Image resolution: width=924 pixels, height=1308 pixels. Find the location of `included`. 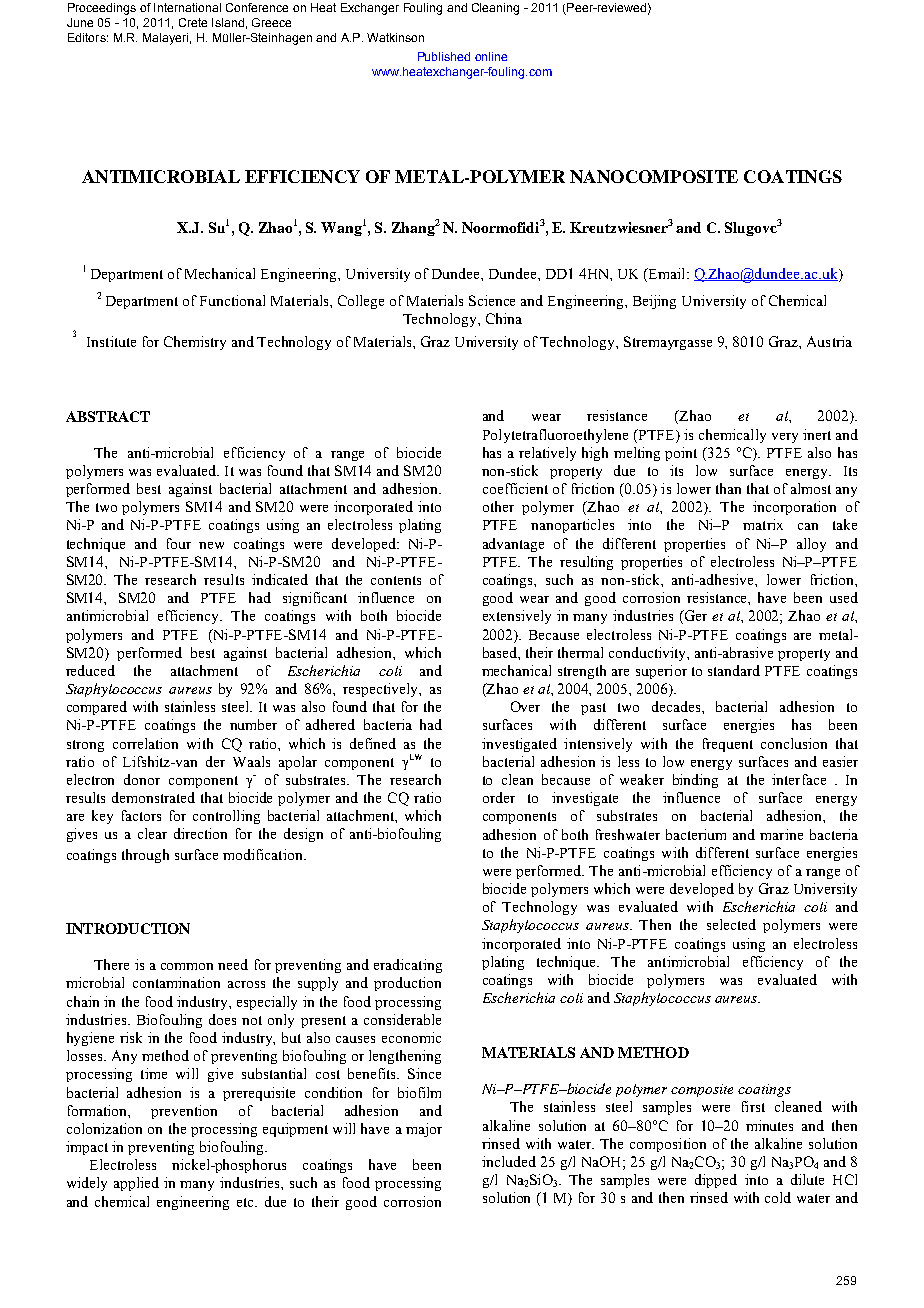

included is located at coordinates (509, 1161).
